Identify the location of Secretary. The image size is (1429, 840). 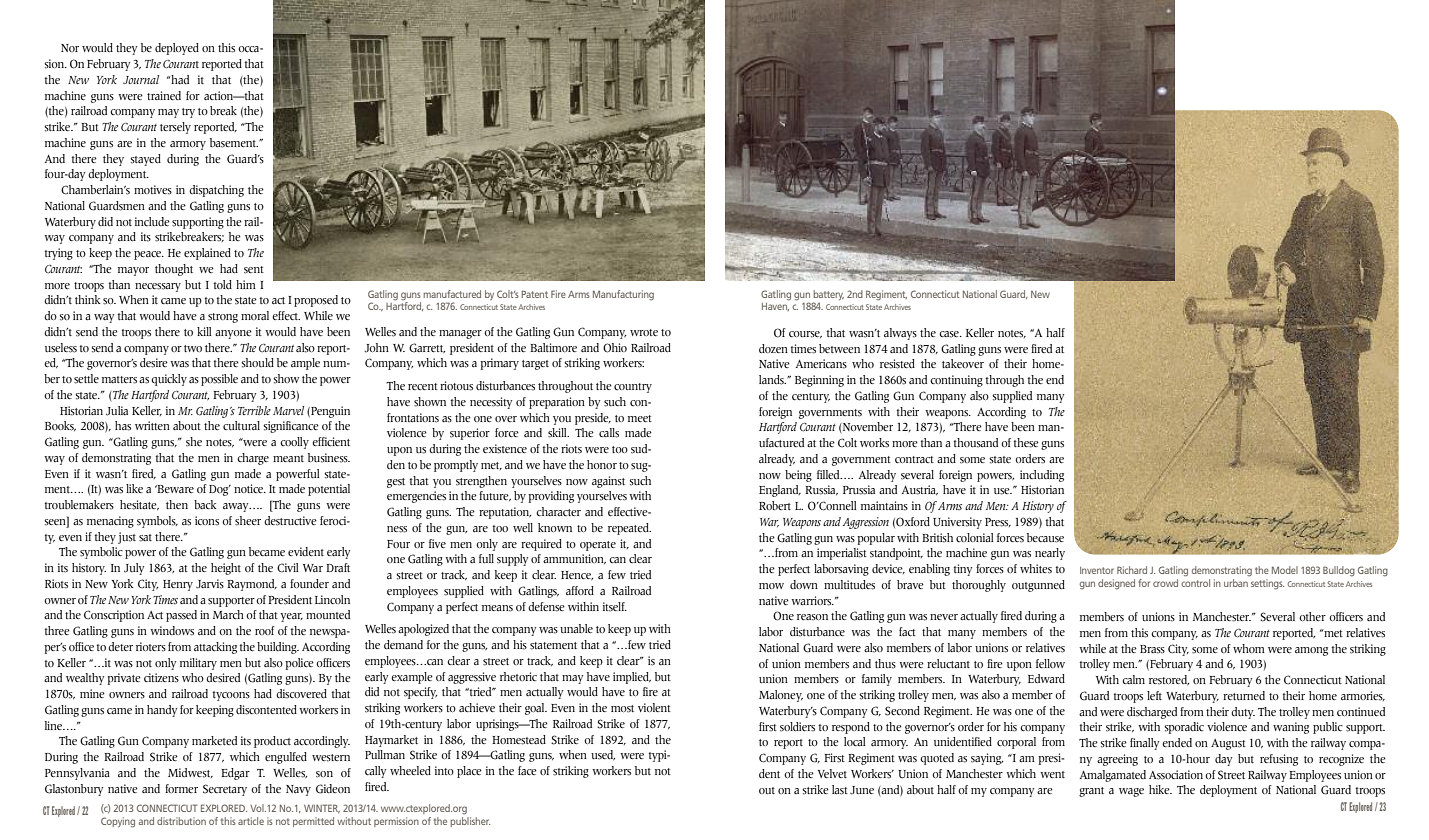
(225, 790).
